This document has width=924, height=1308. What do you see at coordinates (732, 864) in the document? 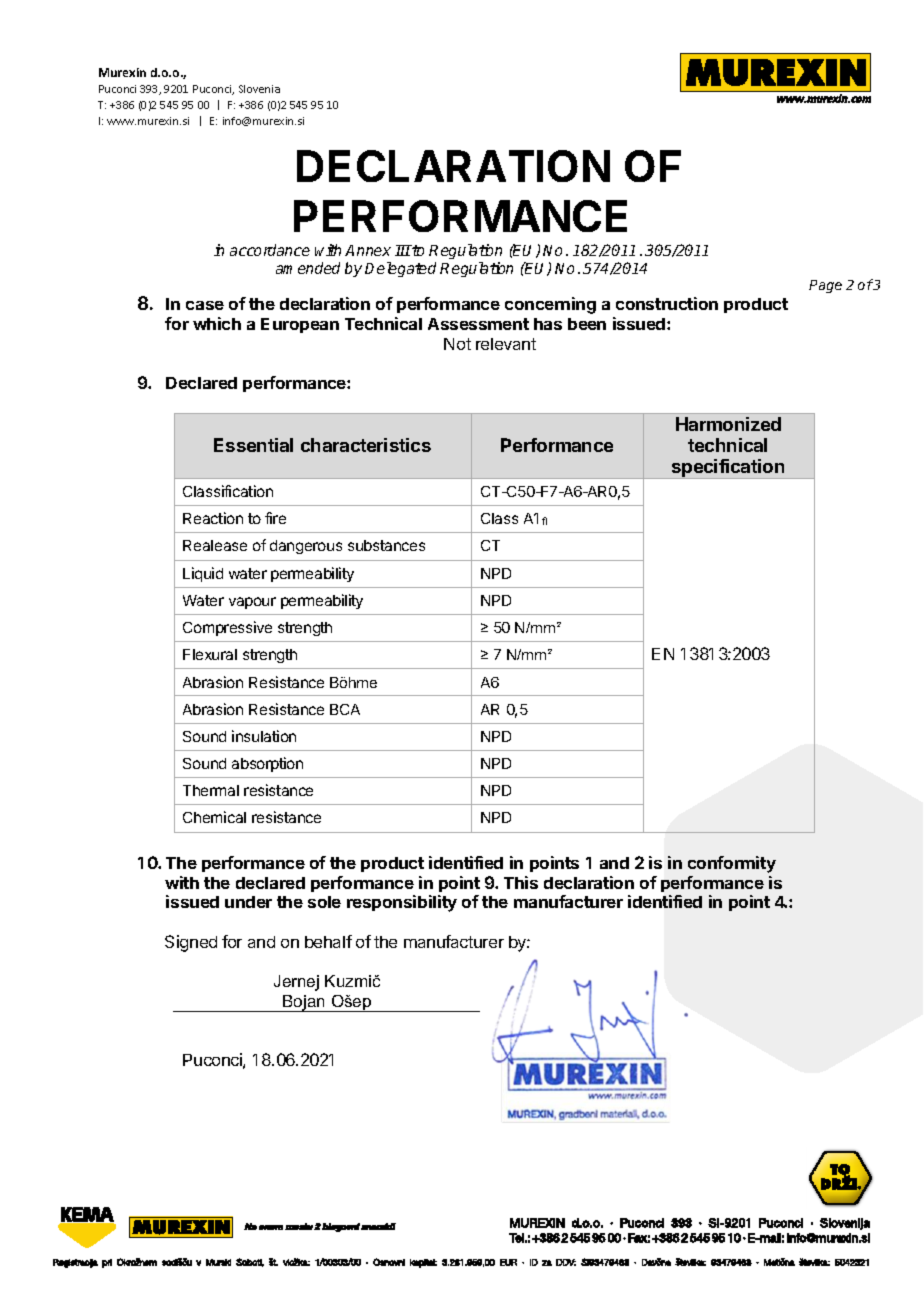
I see `conformity` at bounding box center [732, 864].
